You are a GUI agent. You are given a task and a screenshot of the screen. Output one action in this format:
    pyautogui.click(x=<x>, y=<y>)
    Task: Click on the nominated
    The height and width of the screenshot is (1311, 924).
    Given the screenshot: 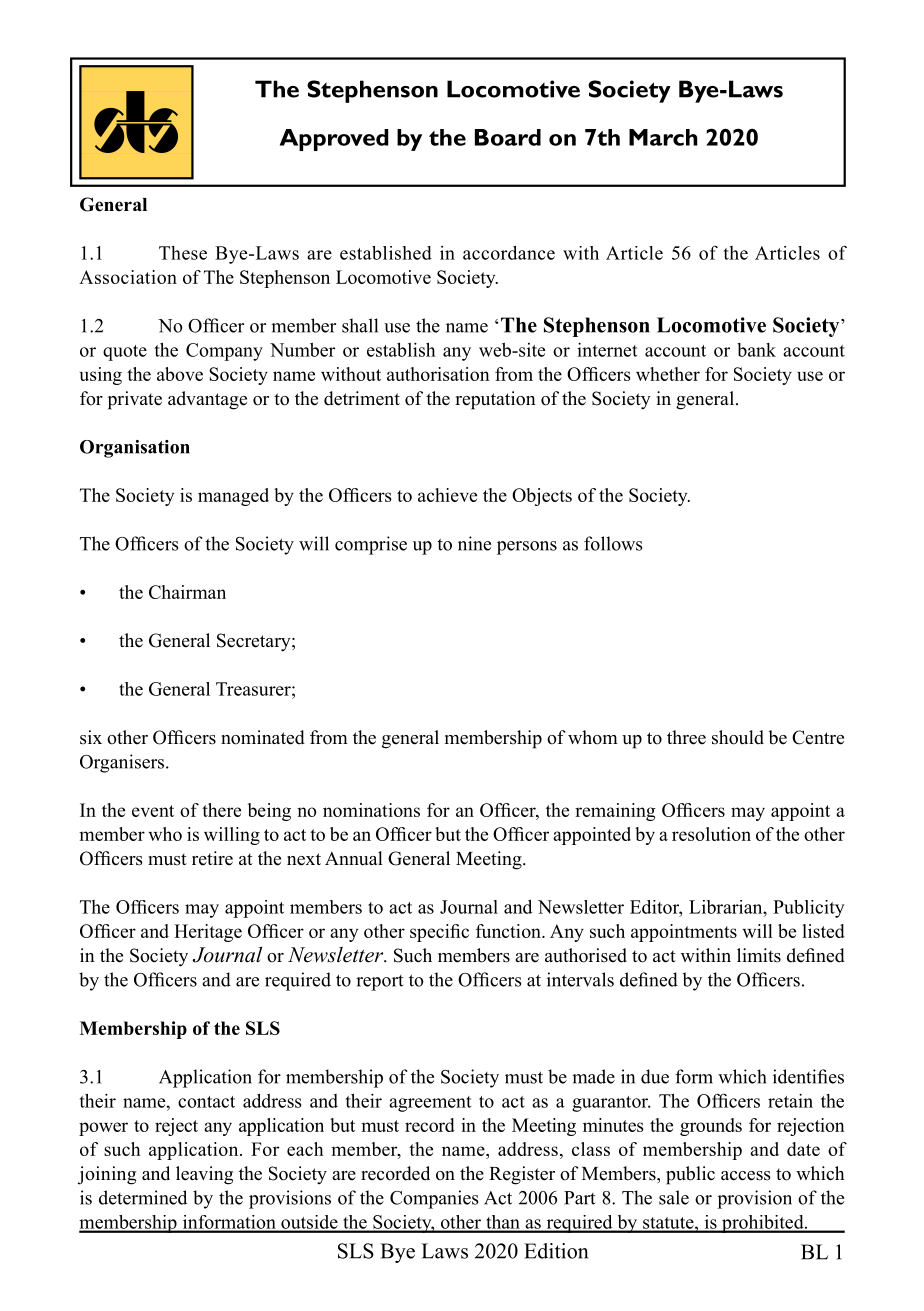 What is the action you would take?
    pyautogui.click(x=263, y=737)
